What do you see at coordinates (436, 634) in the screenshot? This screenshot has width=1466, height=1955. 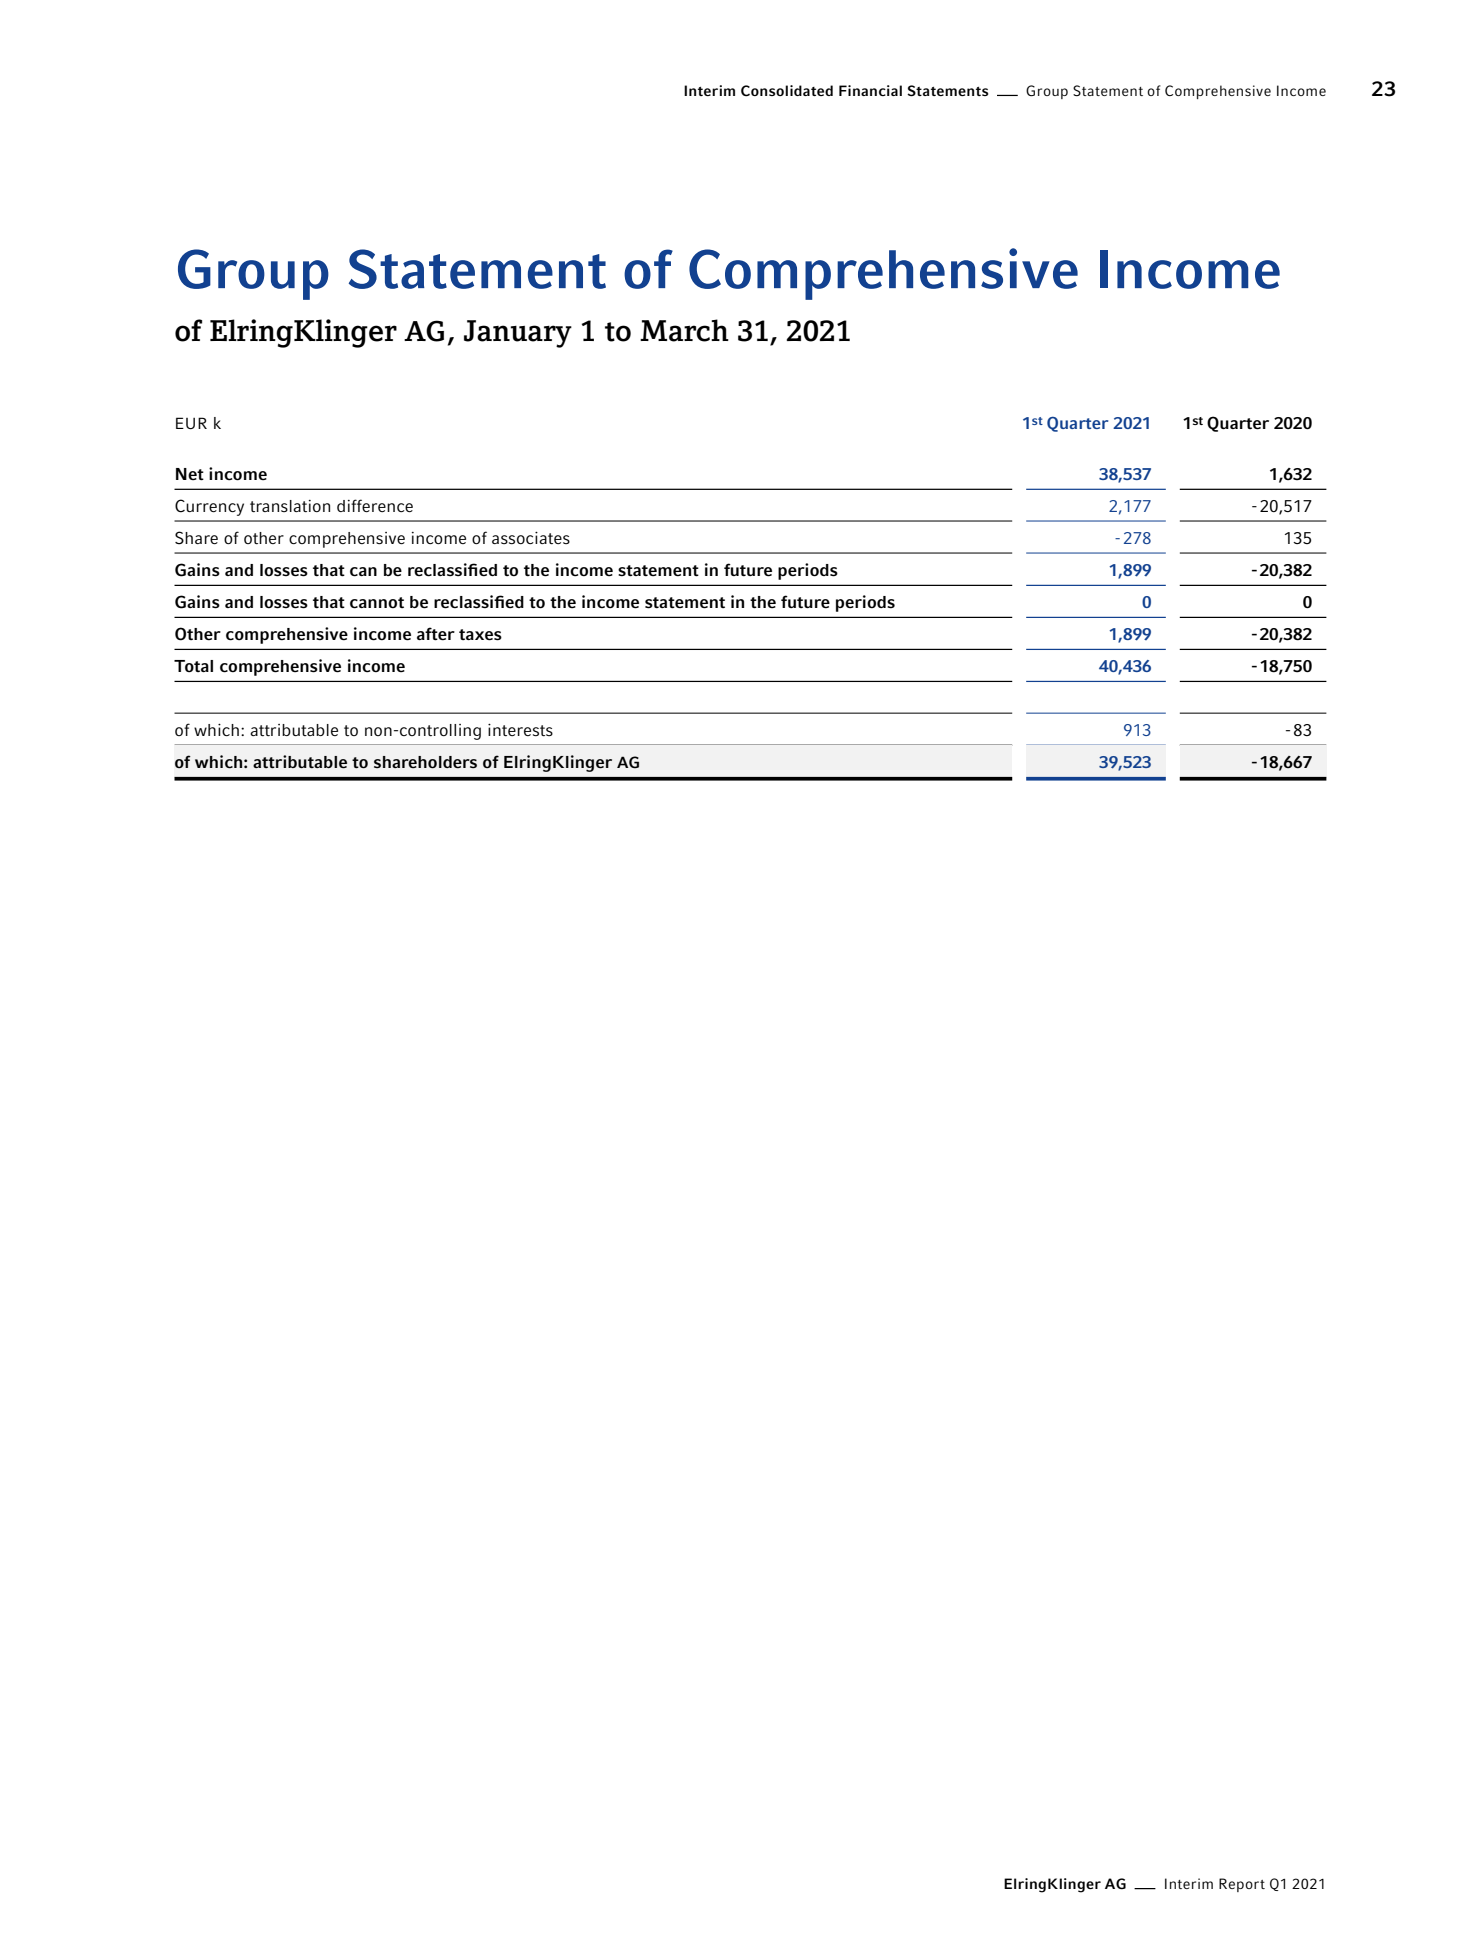 I see `after` at bounding box center [436, 634].
